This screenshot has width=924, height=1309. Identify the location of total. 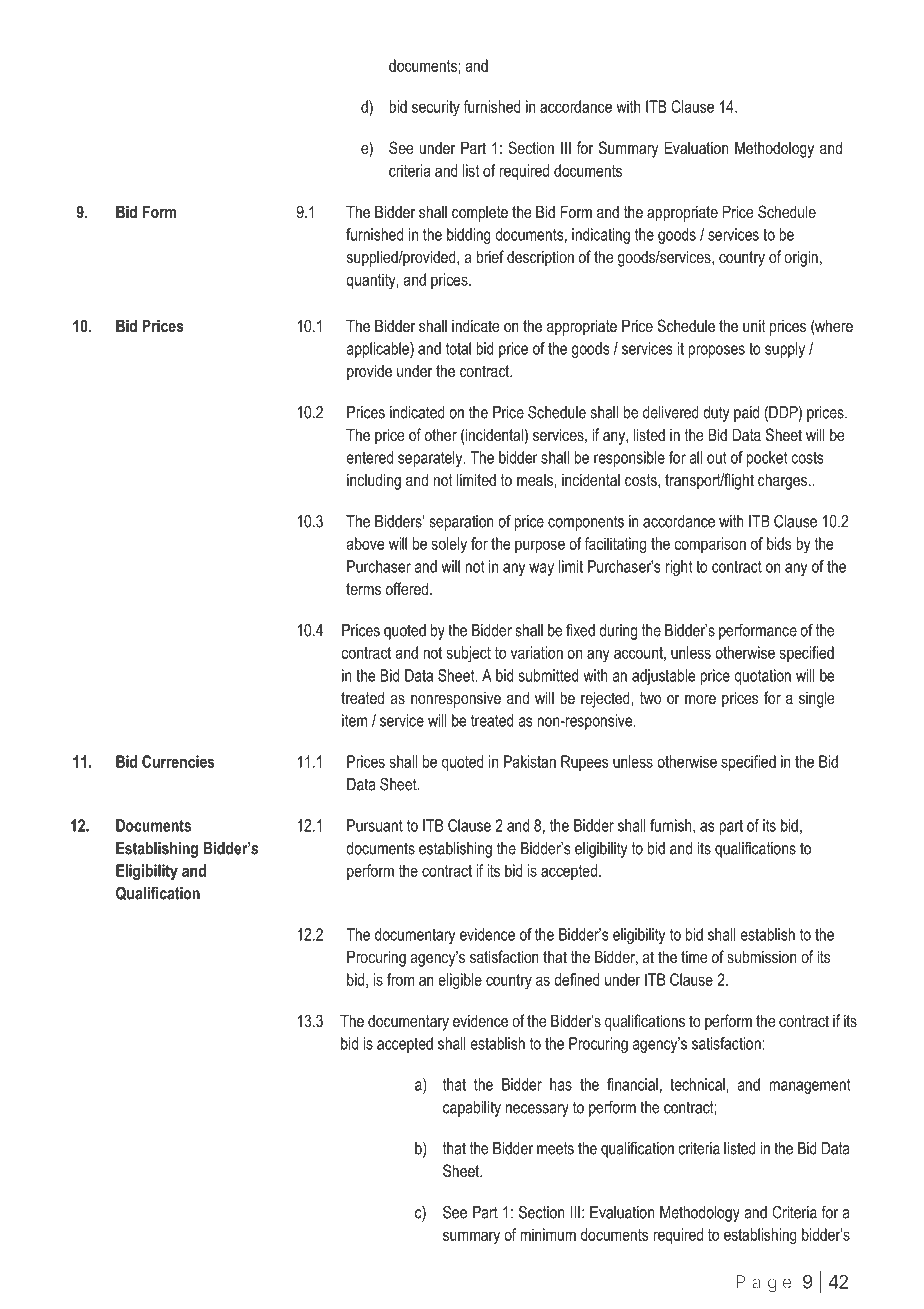
(458, 348).
